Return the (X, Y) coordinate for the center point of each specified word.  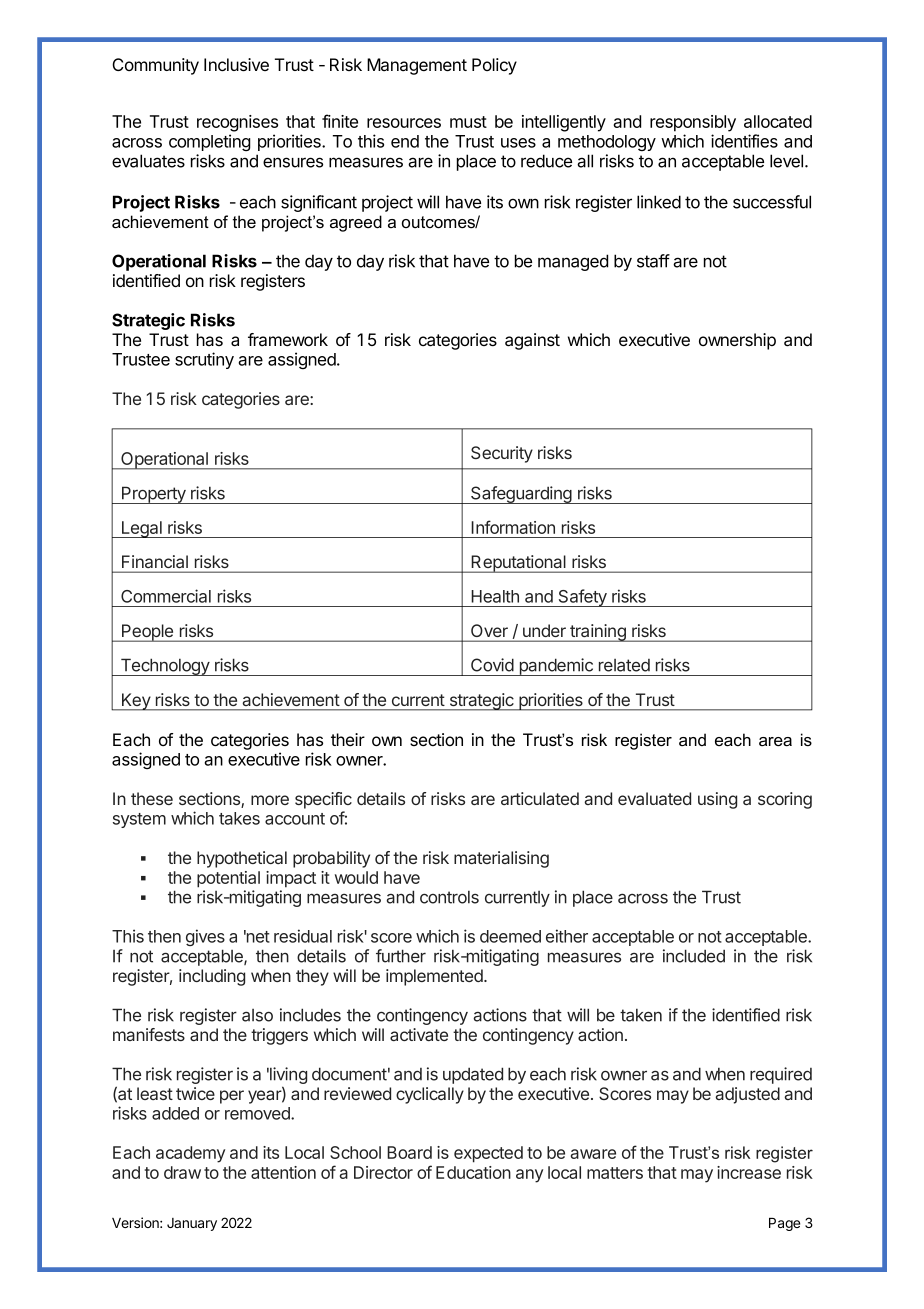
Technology (164, 667)
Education (473, 1172)
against (532, 341)
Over (489, 630)
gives (205, 937)
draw (182, 1172)
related (624, 665)
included (694, 956)
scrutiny (204, 360)
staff (653, 261)
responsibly (693, 123)
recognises (237, 123)
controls (449, 897)
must (468, 122)
